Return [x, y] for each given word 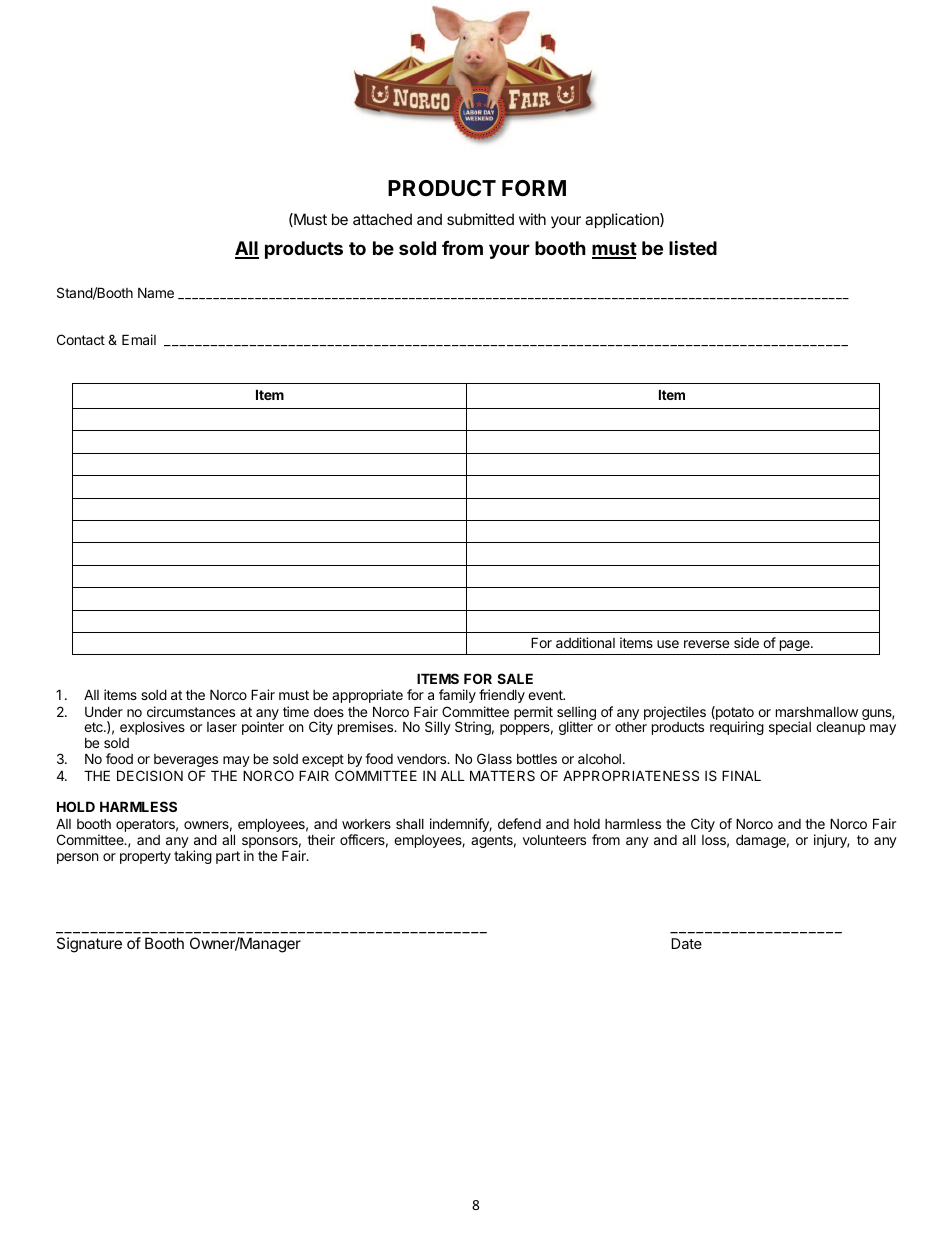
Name [156, 292]
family [457, 696]
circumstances [191, 711]
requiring [737, 728]
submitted [480, 219]
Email [139, 339]
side [746, 642]
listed [693, 247]
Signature [89, 945]
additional [585, 642]
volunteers [554, 840]
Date [686, 943]
